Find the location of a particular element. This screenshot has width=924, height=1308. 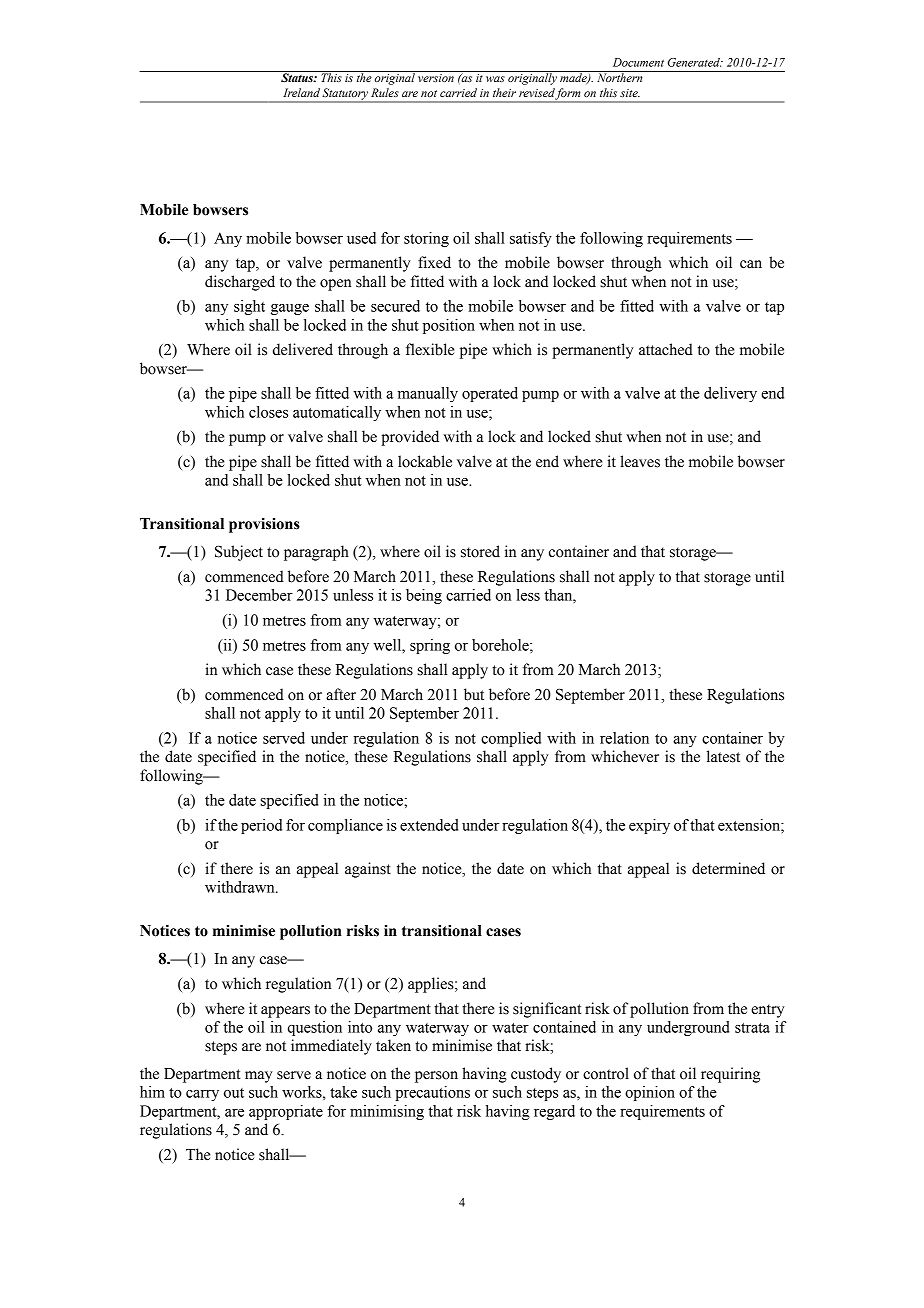

person is located at coordinates (436, 1077).
